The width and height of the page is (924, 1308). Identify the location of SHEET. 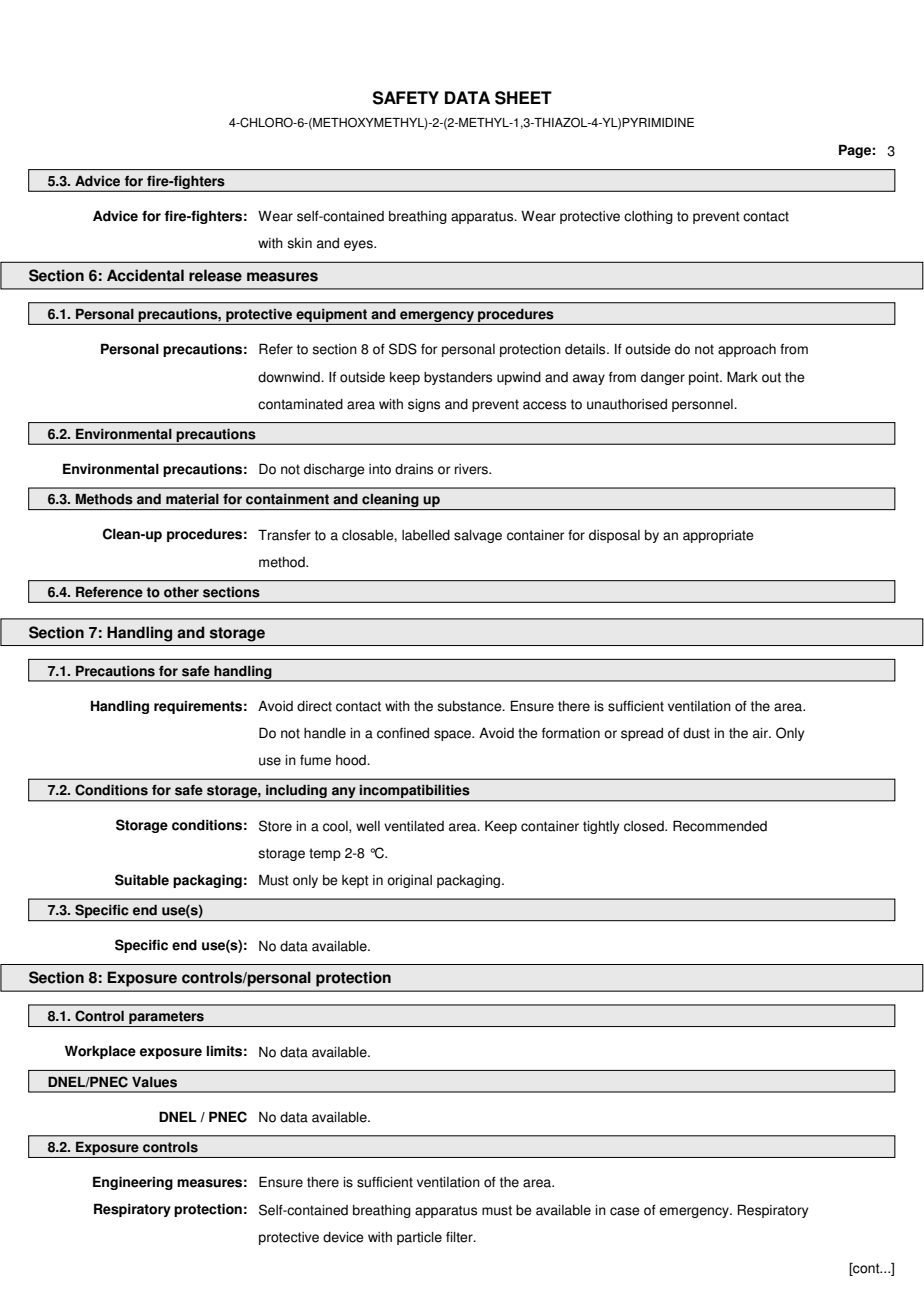
(523, 98).
